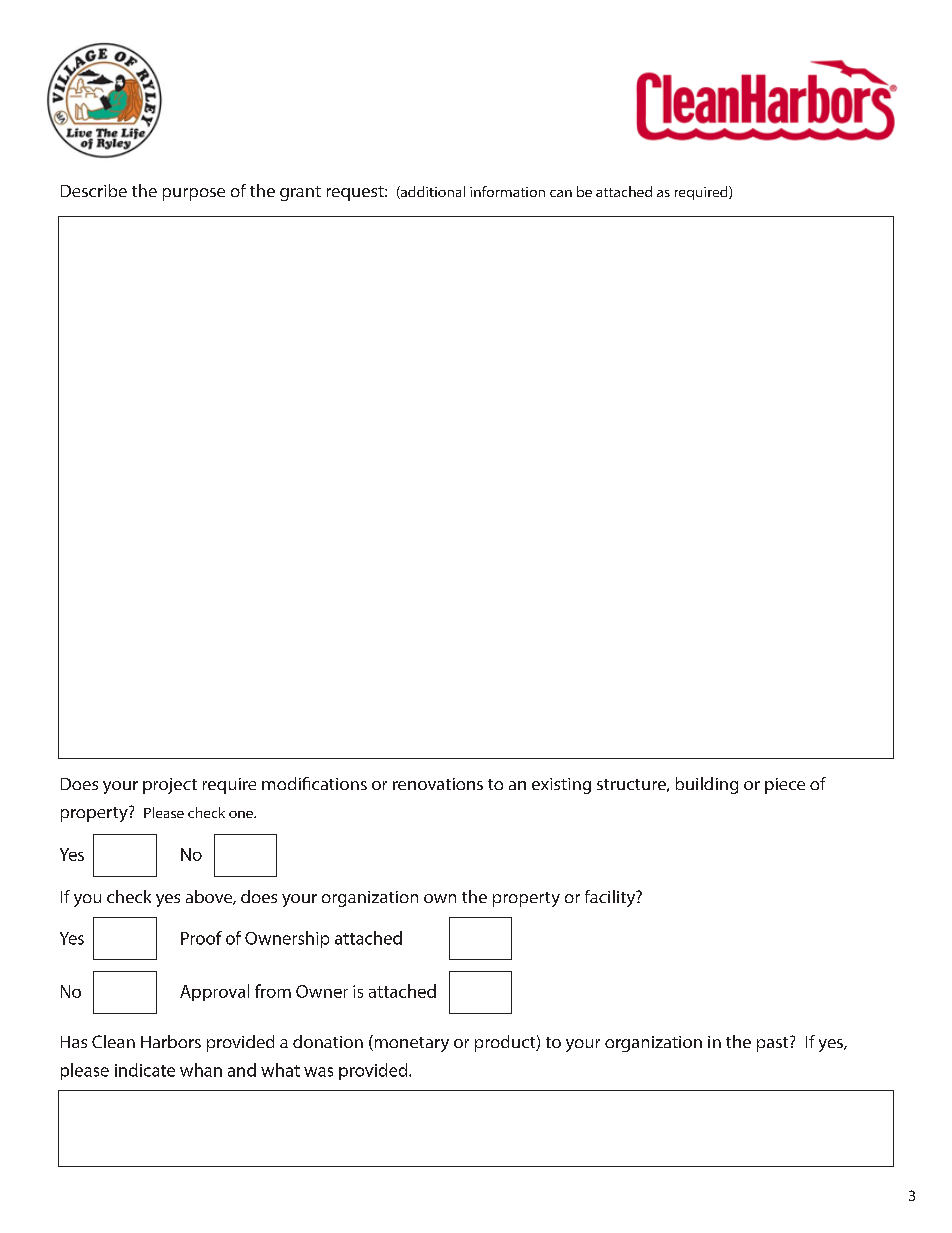 The height and width of the screenshot is (1233, 952). Describe the element at coordinates (561, 786) in the screenshot. I see `existing` at that location.
